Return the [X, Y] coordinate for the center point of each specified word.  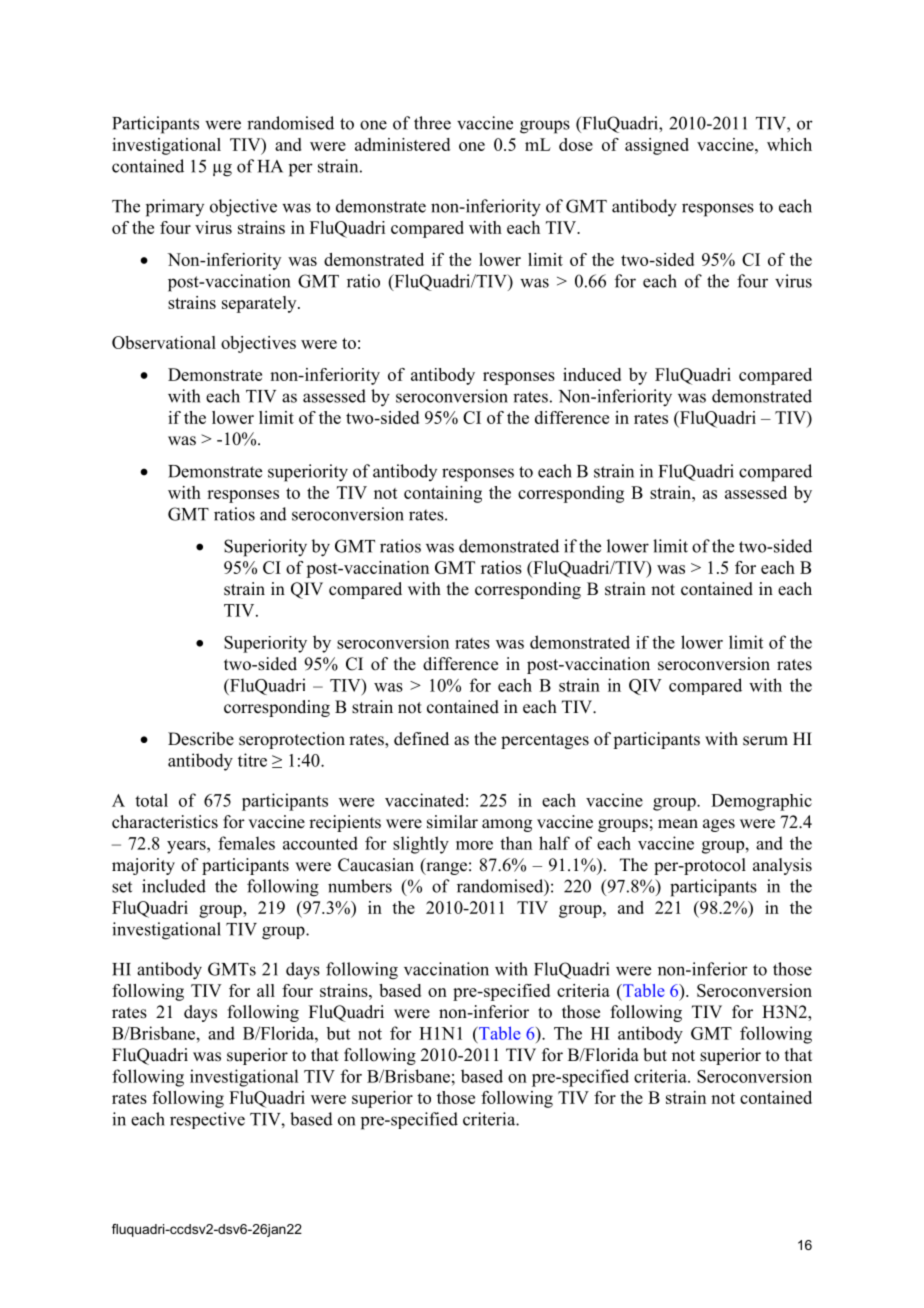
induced [592, 374]
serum [765, 741]
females [246, 843]
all [266, 990]
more [474, 845]
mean [678, 824]
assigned [657, 146]
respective [207, 1120]
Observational [164, 342]
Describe [201, 739]
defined [421, 739]
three [432, 123]
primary [175, 208]
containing [443, 494]
